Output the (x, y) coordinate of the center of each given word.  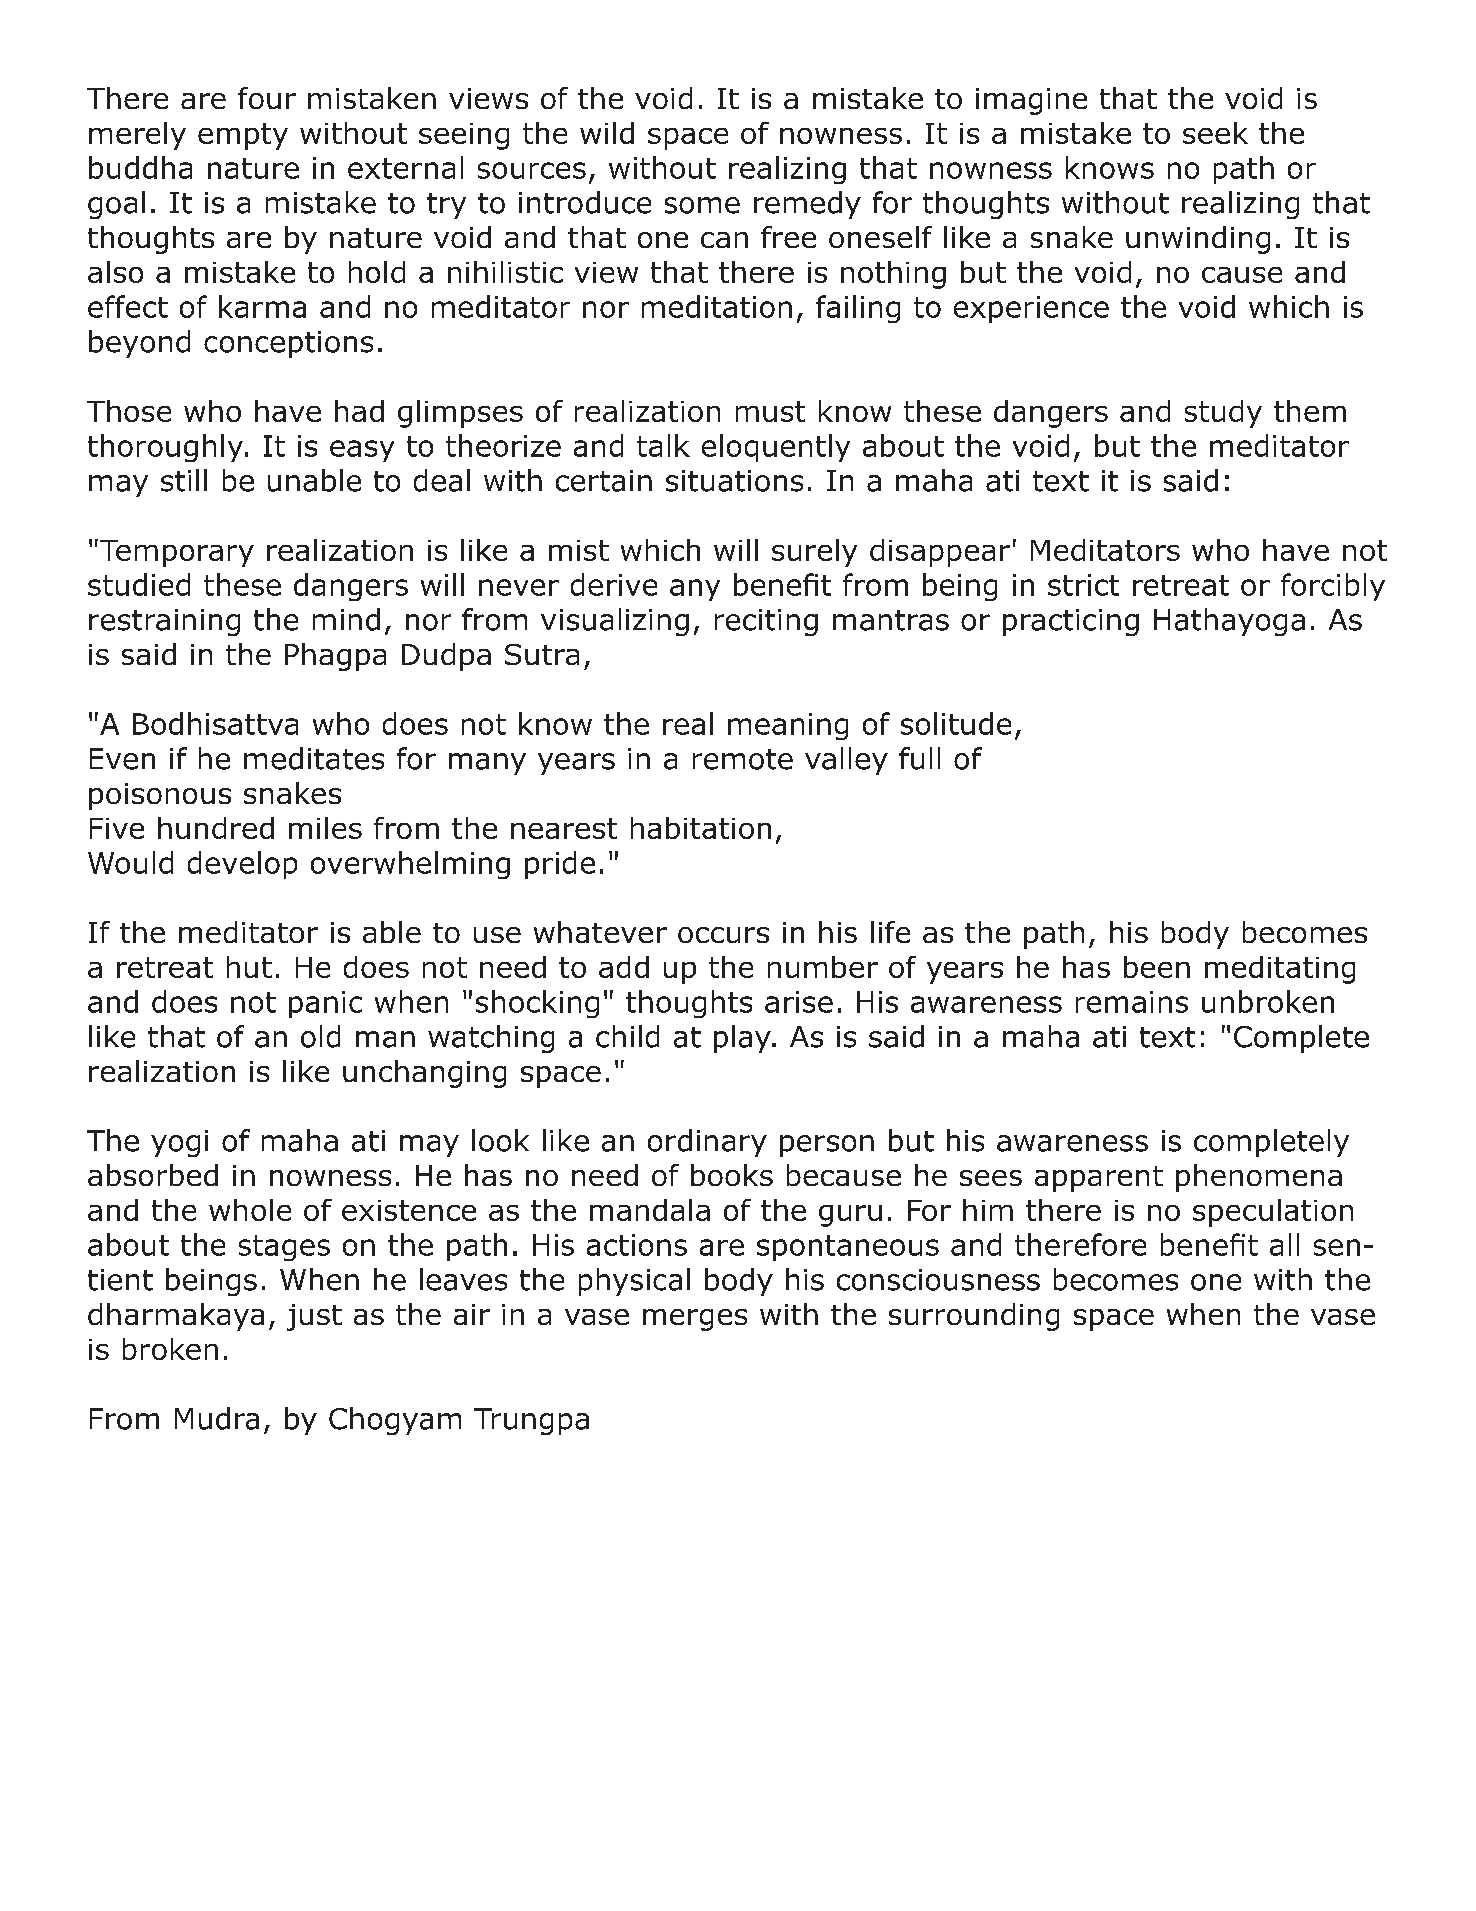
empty (243, 136)
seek (1215, 133)
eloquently (776, 448)
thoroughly (165, 448)
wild (607, 133)
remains (1132, 1002)
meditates (314, 758)
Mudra (217, 1418)
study (1223, 414)
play (743, 1039)
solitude (956, 723)
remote (743, 759)
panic (325, 1004)
